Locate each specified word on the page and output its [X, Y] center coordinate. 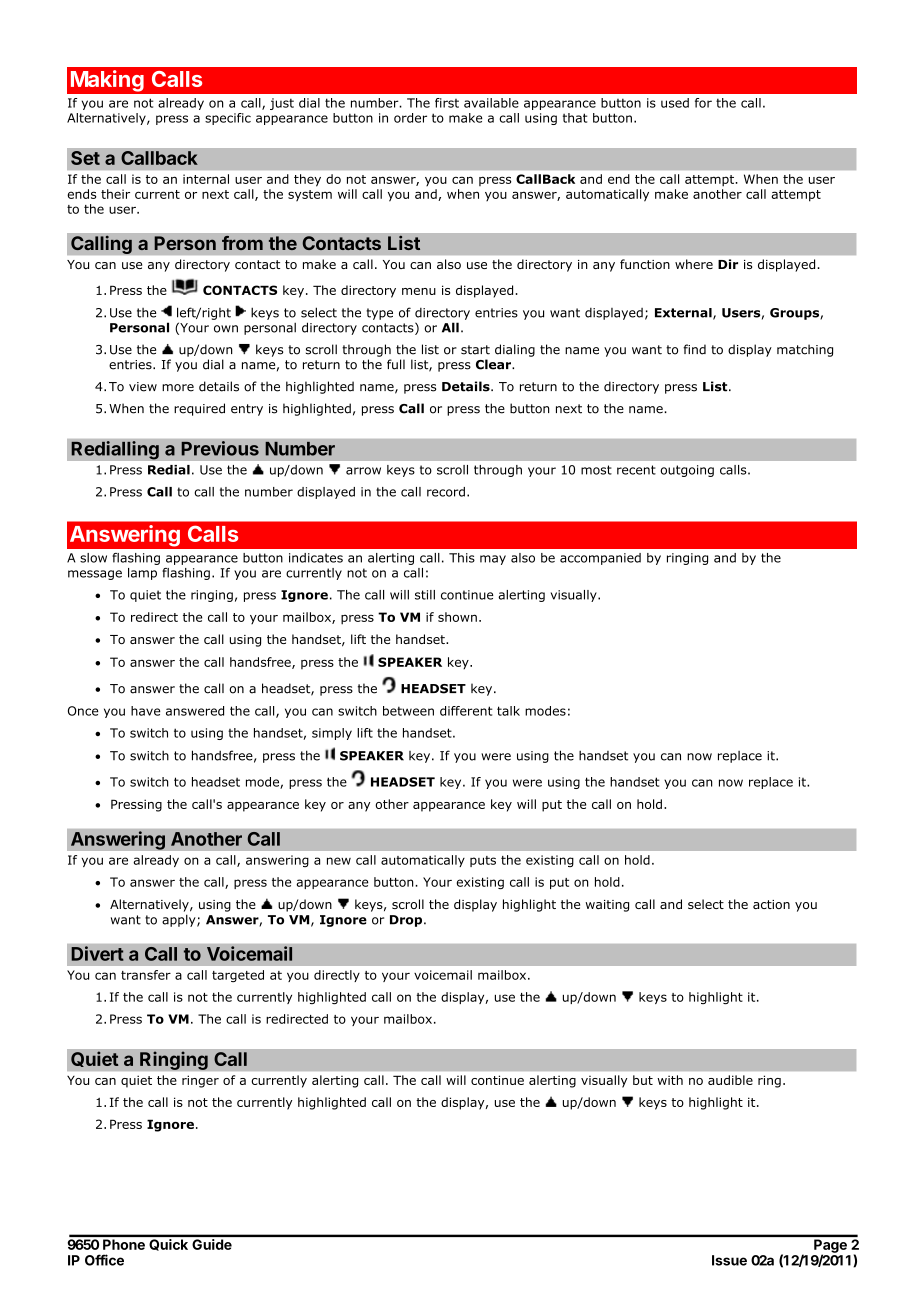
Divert [97, 953]
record [446, 492]
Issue [729, 1260]
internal [206, 179]
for [703, 103]
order [410, 118]
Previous [220, 448]
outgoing [687, 471]
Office [104, 1260]
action [771, 904]
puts [483, 861]
